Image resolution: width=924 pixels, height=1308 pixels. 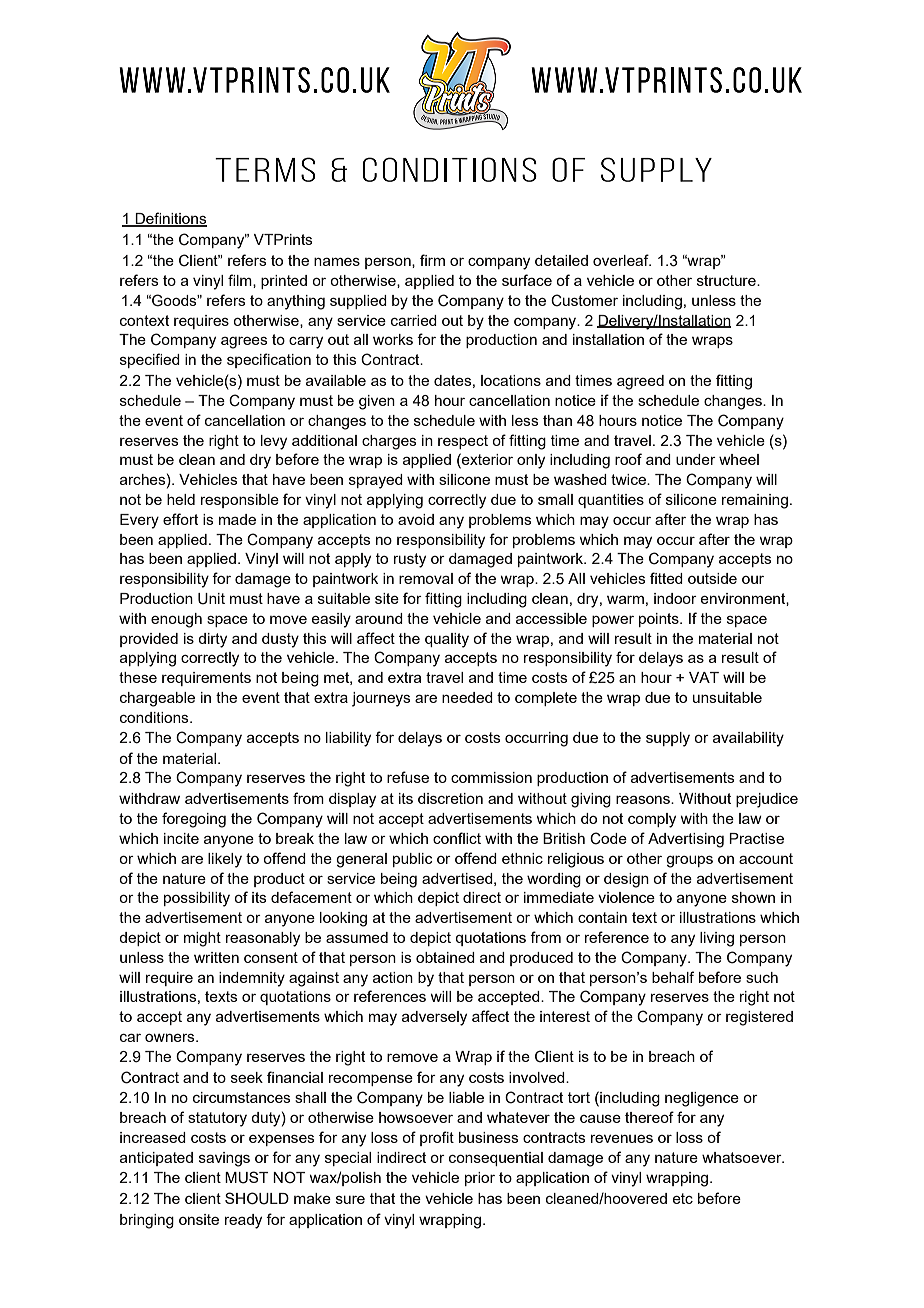 What do you see at coordinates (432, 260) in the screenshot?
I see `firm` at bounding box center [432, 260].
